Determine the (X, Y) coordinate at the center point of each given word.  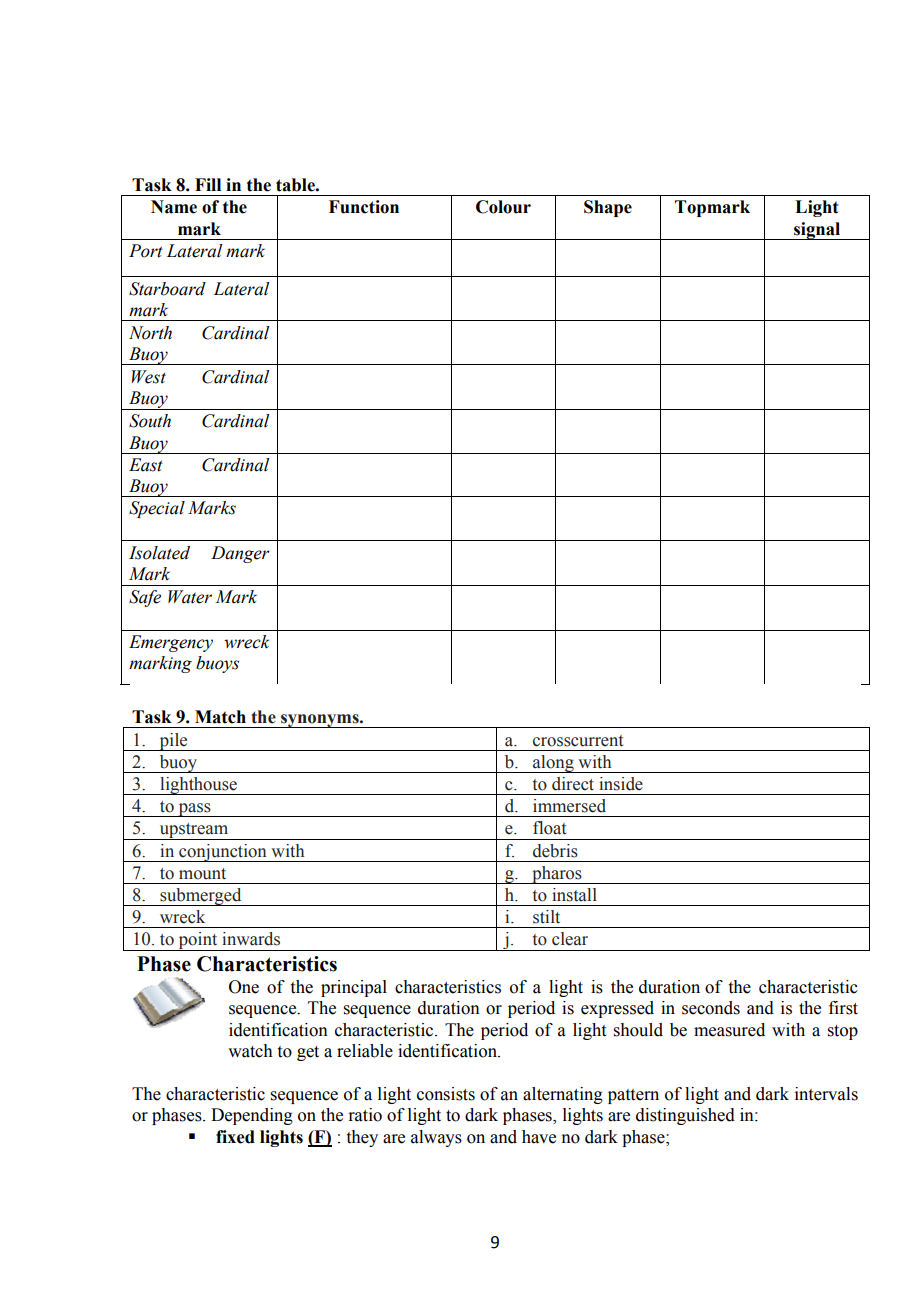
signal (817, 231)
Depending (252, 1116)
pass (194, 810)
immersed (569, 806)
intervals (826, 1094)
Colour (503, 207)
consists (446, 1094)
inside (621, 784)
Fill (208, 184)
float (549, 828)
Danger (240, 554)
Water (190, 597)
